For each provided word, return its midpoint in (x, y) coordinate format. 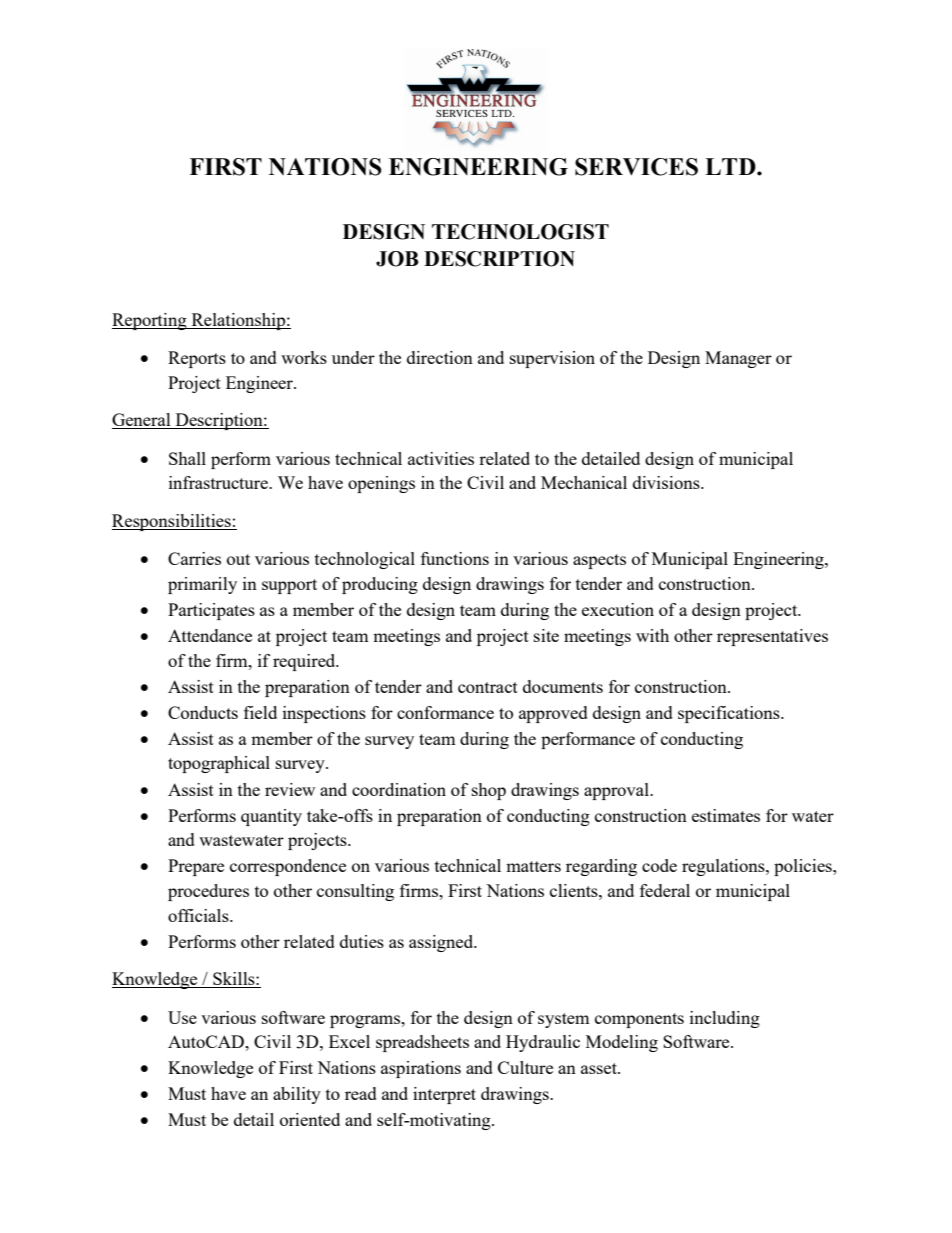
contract (488, 687)
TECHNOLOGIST (520, 232)
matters (533, 866)
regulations (724, 867)
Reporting (150, 321)
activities (441, 458)
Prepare (196, 867)
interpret (444, 1095)
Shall (187, 458)
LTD (731, 166)
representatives (772, 637)
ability (297, 1095)
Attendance (210, 635)
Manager (738, 359)
